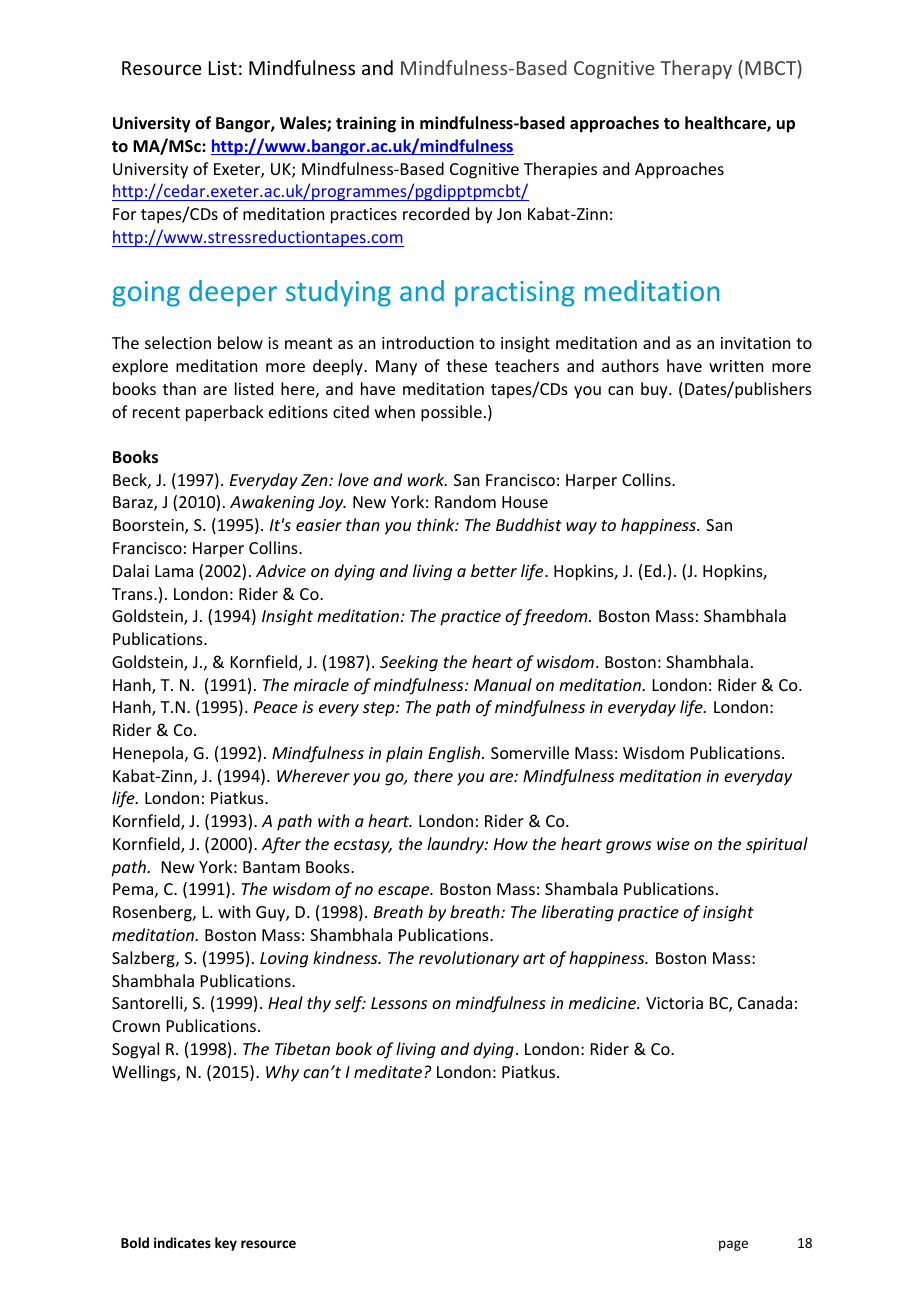  Describe the element at coordinates (511, 844) in the document. I see `How` at that location.
